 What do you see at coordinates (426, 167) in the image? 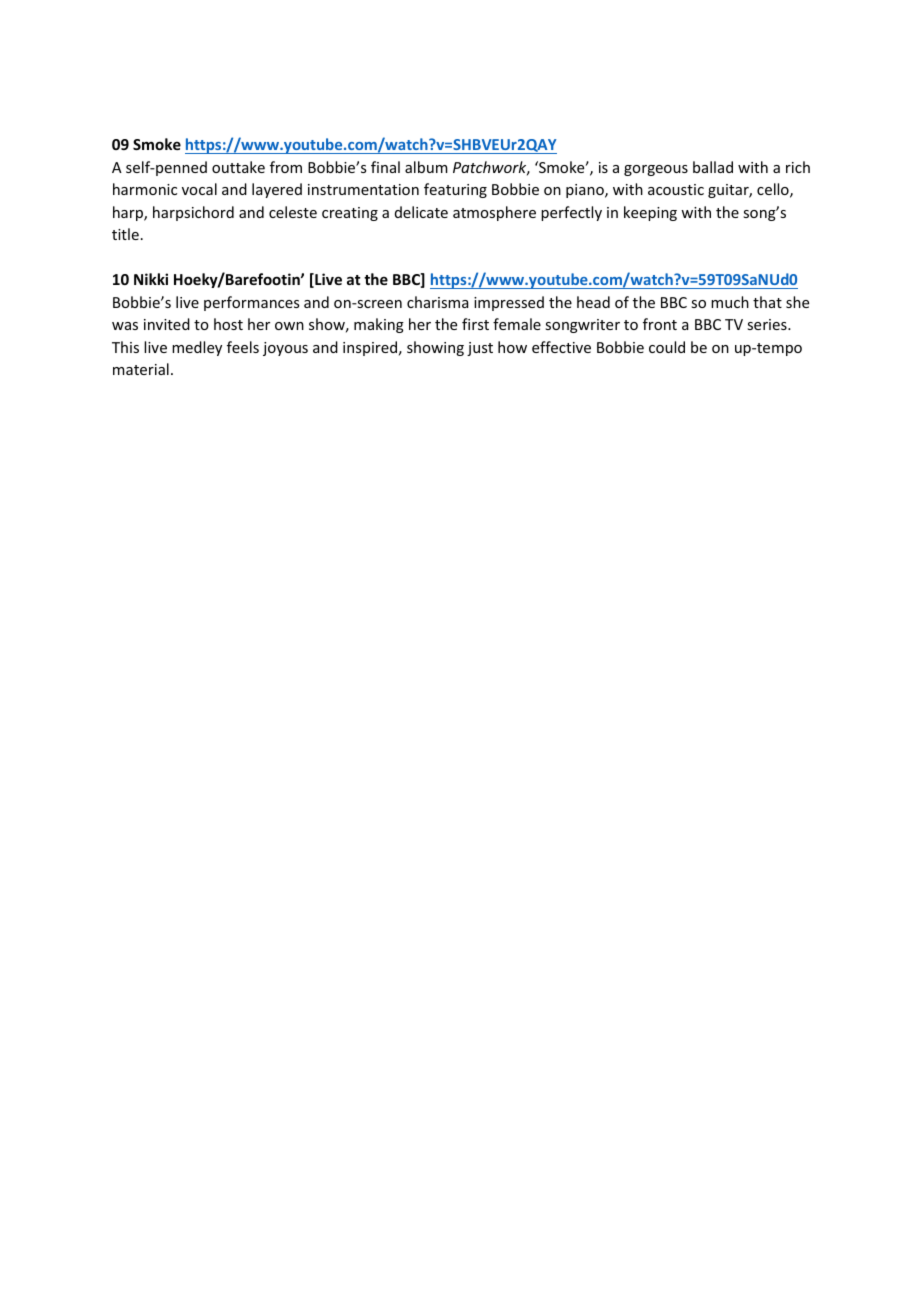
I see `album` at bounding box center [426, 167].
